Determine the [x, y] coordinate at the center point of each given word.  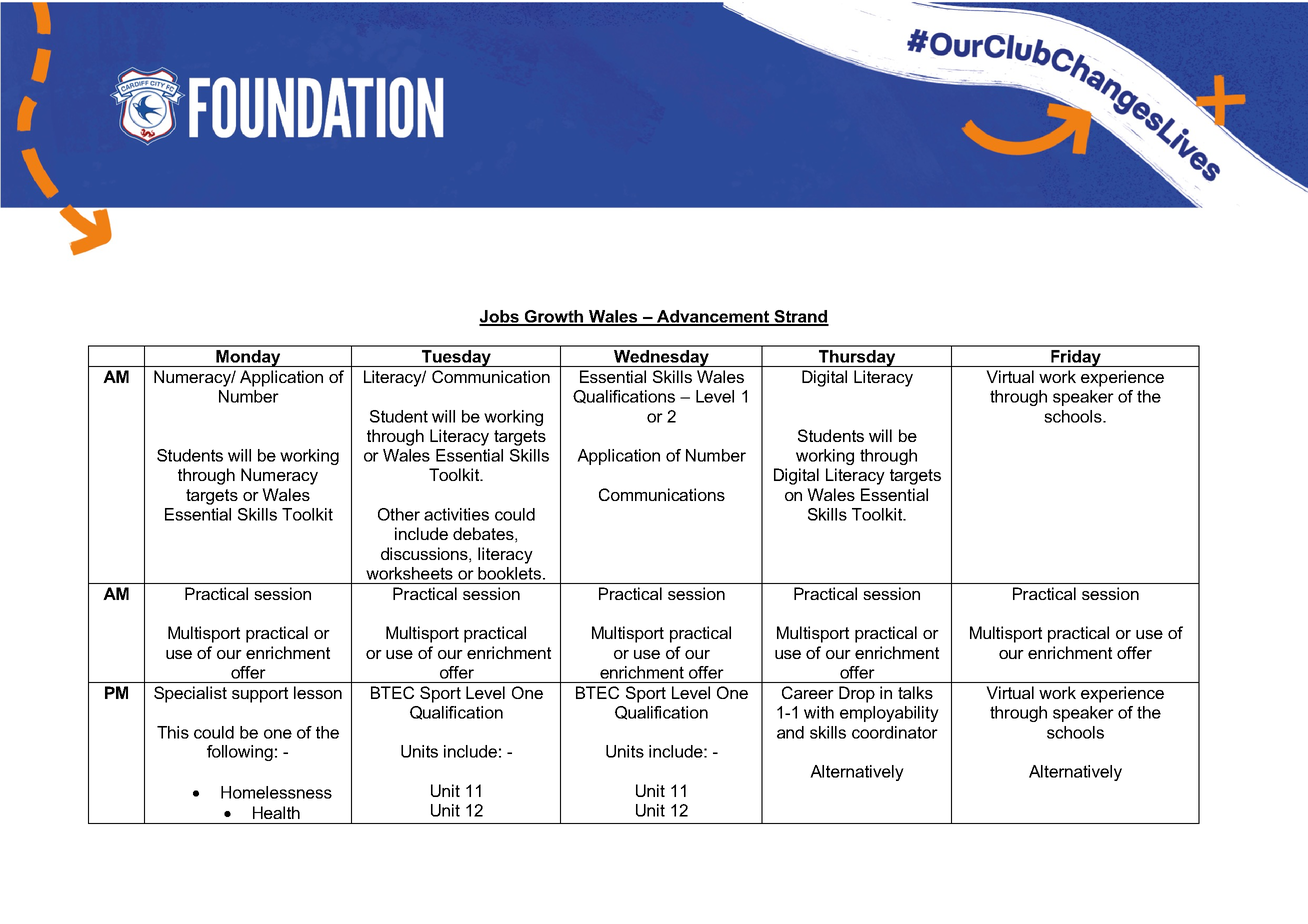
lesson [318, 692]
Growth [554, 317]
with [819, 712]
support [260, 695]
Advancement [713, 317]
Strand [800, 317]
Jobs [500, 317]
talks [915, 692]
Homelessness [276, 792]
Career [808, 692]
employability [889, 714]
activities [456, 514]
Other [399, 514]
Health [276, 812]
